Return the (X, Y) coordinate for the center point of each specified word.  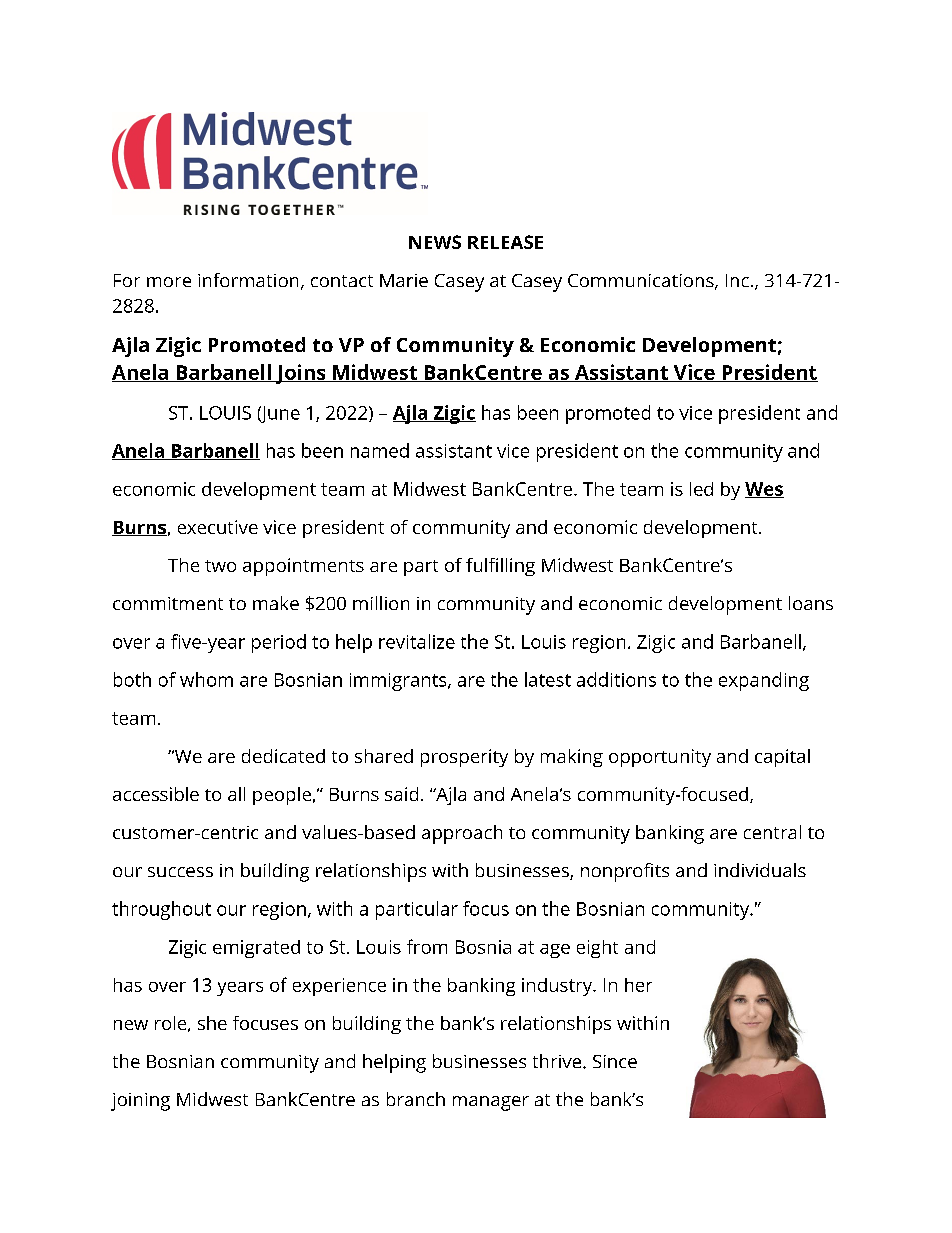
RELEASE (505, 242)
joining (140, 1102)
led (701, 489)
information (248, 280)
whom (206, 679)
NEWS (435, 242)
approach (462, 834)
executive (218, 527)
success (180, 872)
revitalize (417, 641)
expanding (764, 681)
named (380, 450)
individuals (760, 870)
